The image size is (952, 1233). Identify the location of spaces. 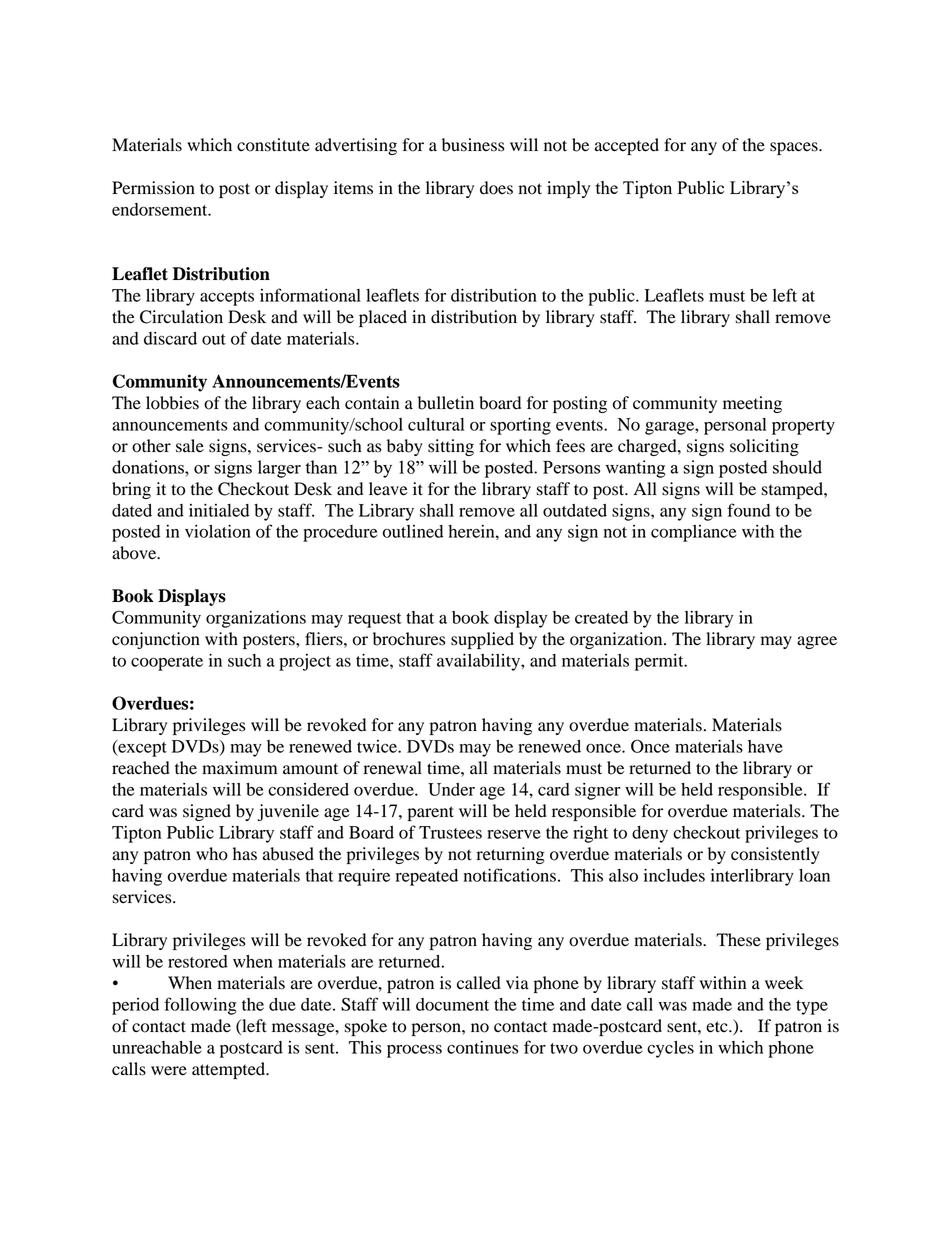
(795, 148).
